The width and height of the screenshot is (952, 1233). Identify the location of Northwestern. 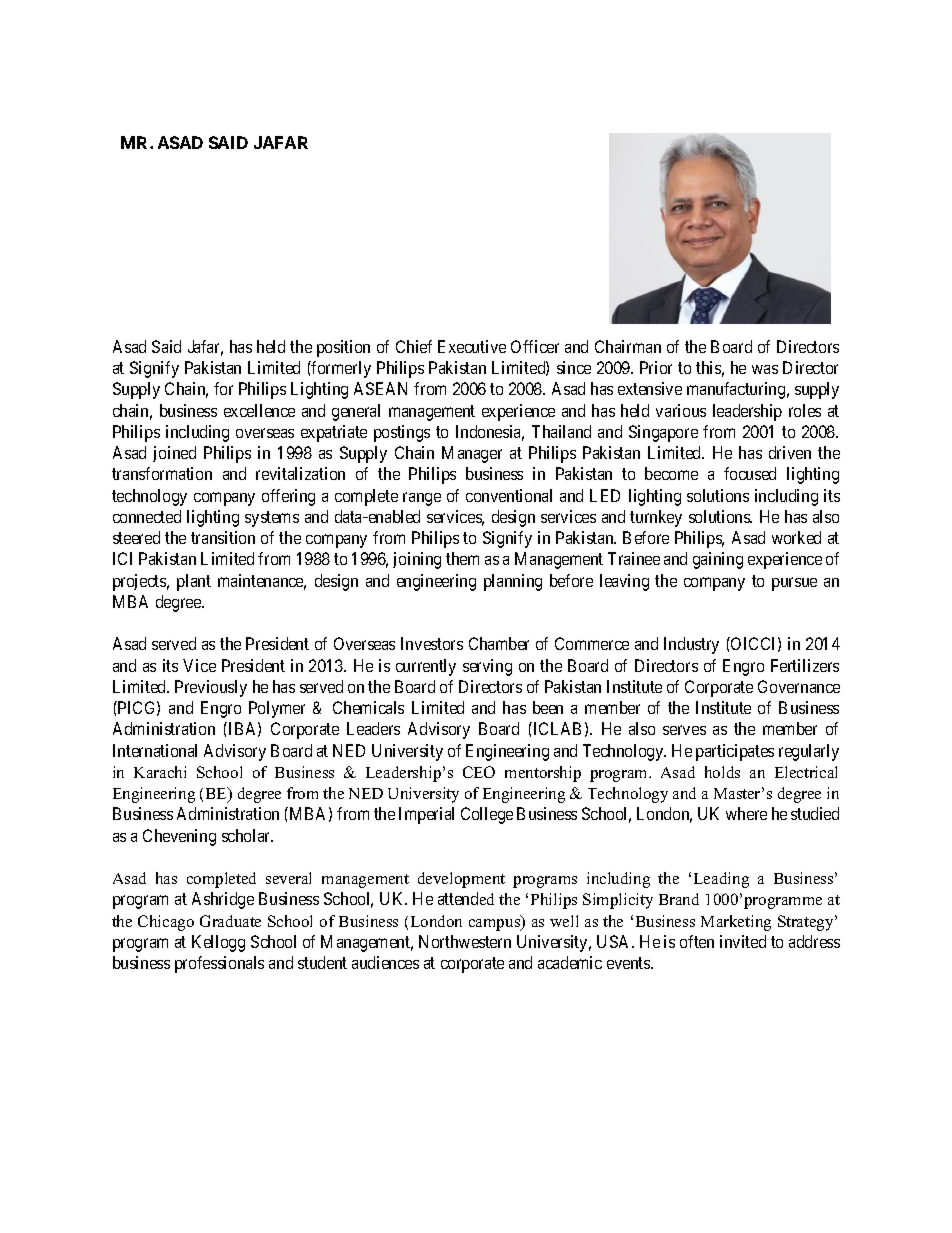
(465, 941).
